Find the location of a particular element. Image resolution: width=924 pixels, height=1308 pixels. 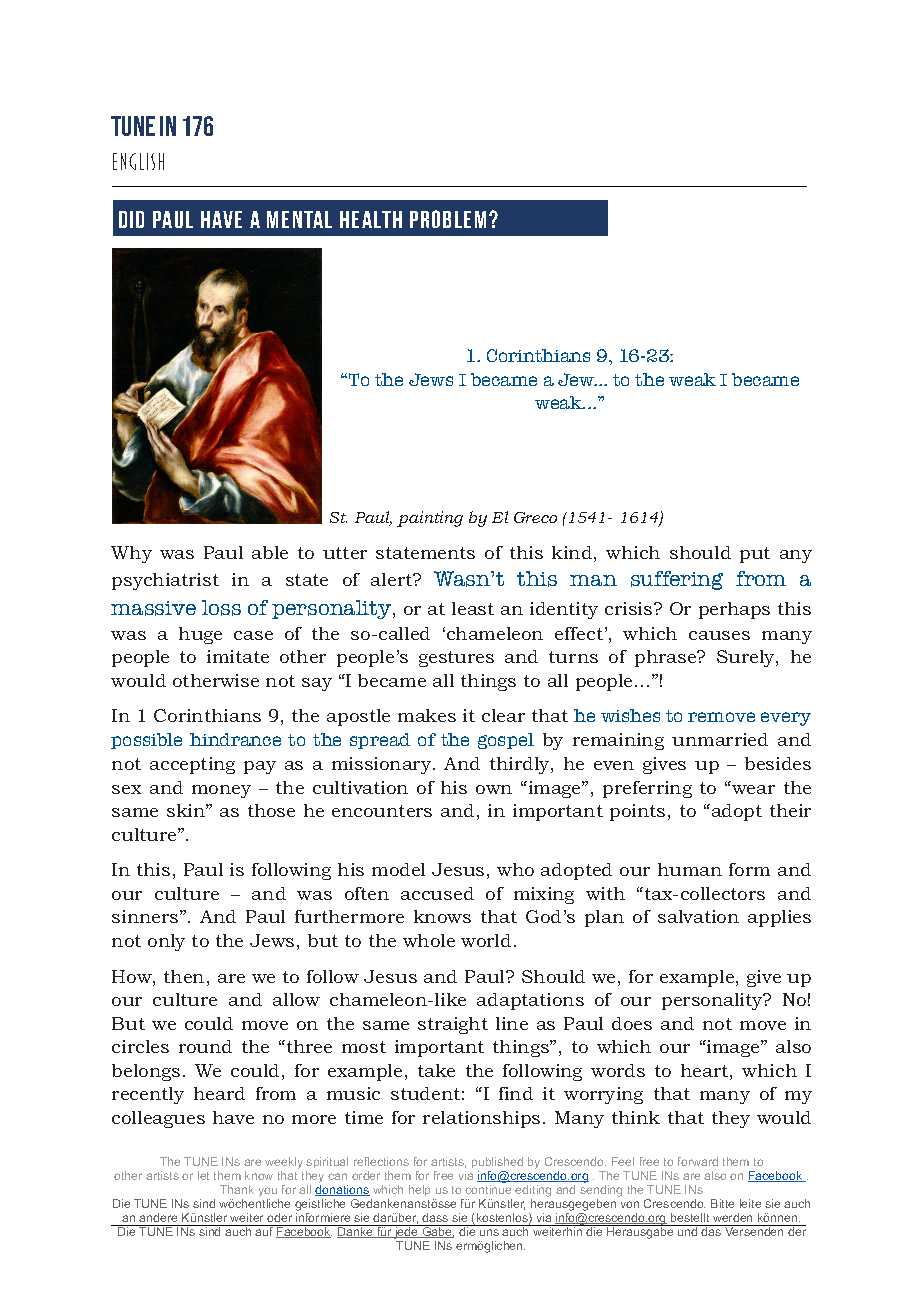

PROBLEM is located at coordinates (448, 219).
